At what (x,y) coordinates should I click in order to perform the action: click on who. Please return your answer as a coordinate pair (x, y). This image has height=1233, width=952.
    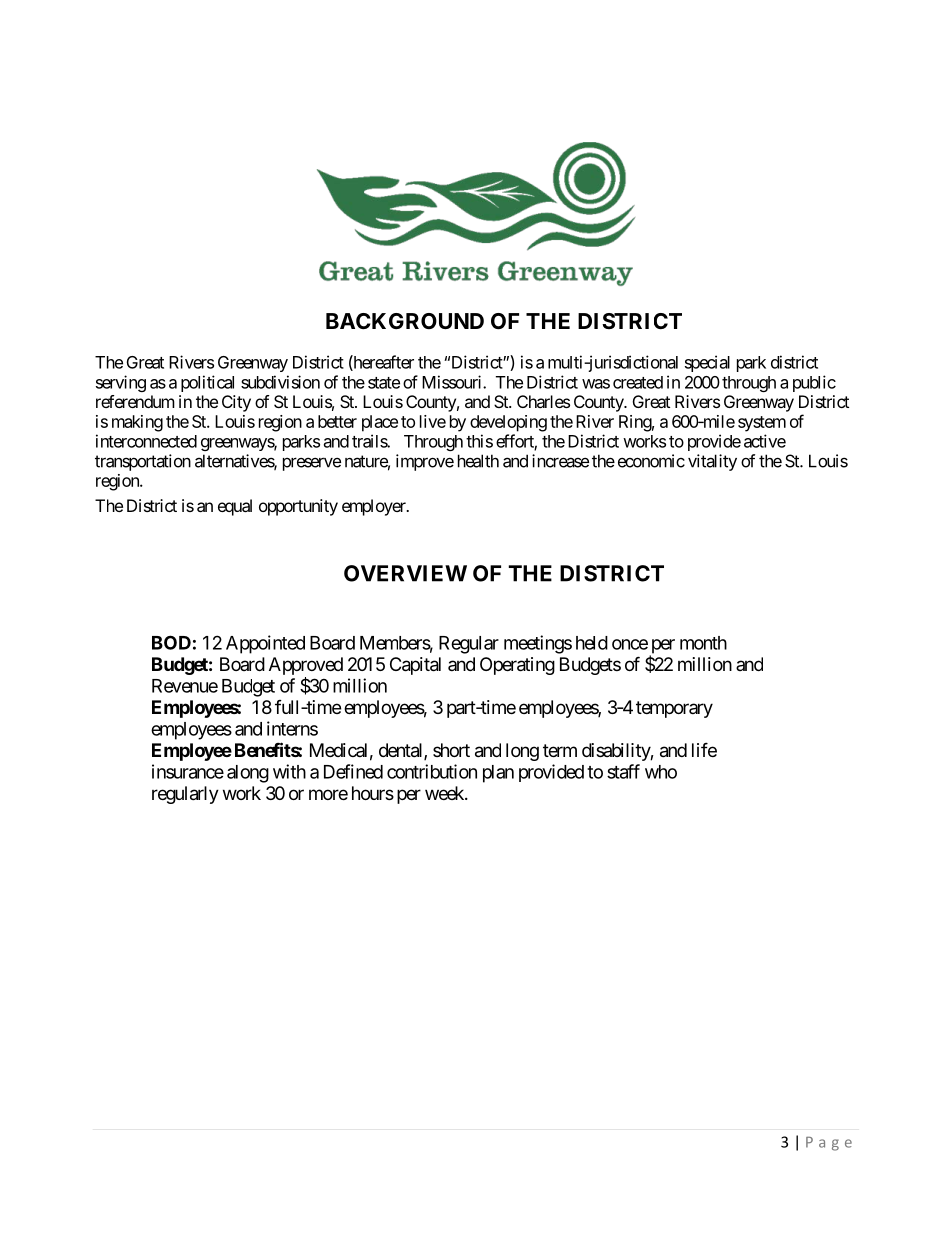
    Looking at the image, I should click on (661, 772).
